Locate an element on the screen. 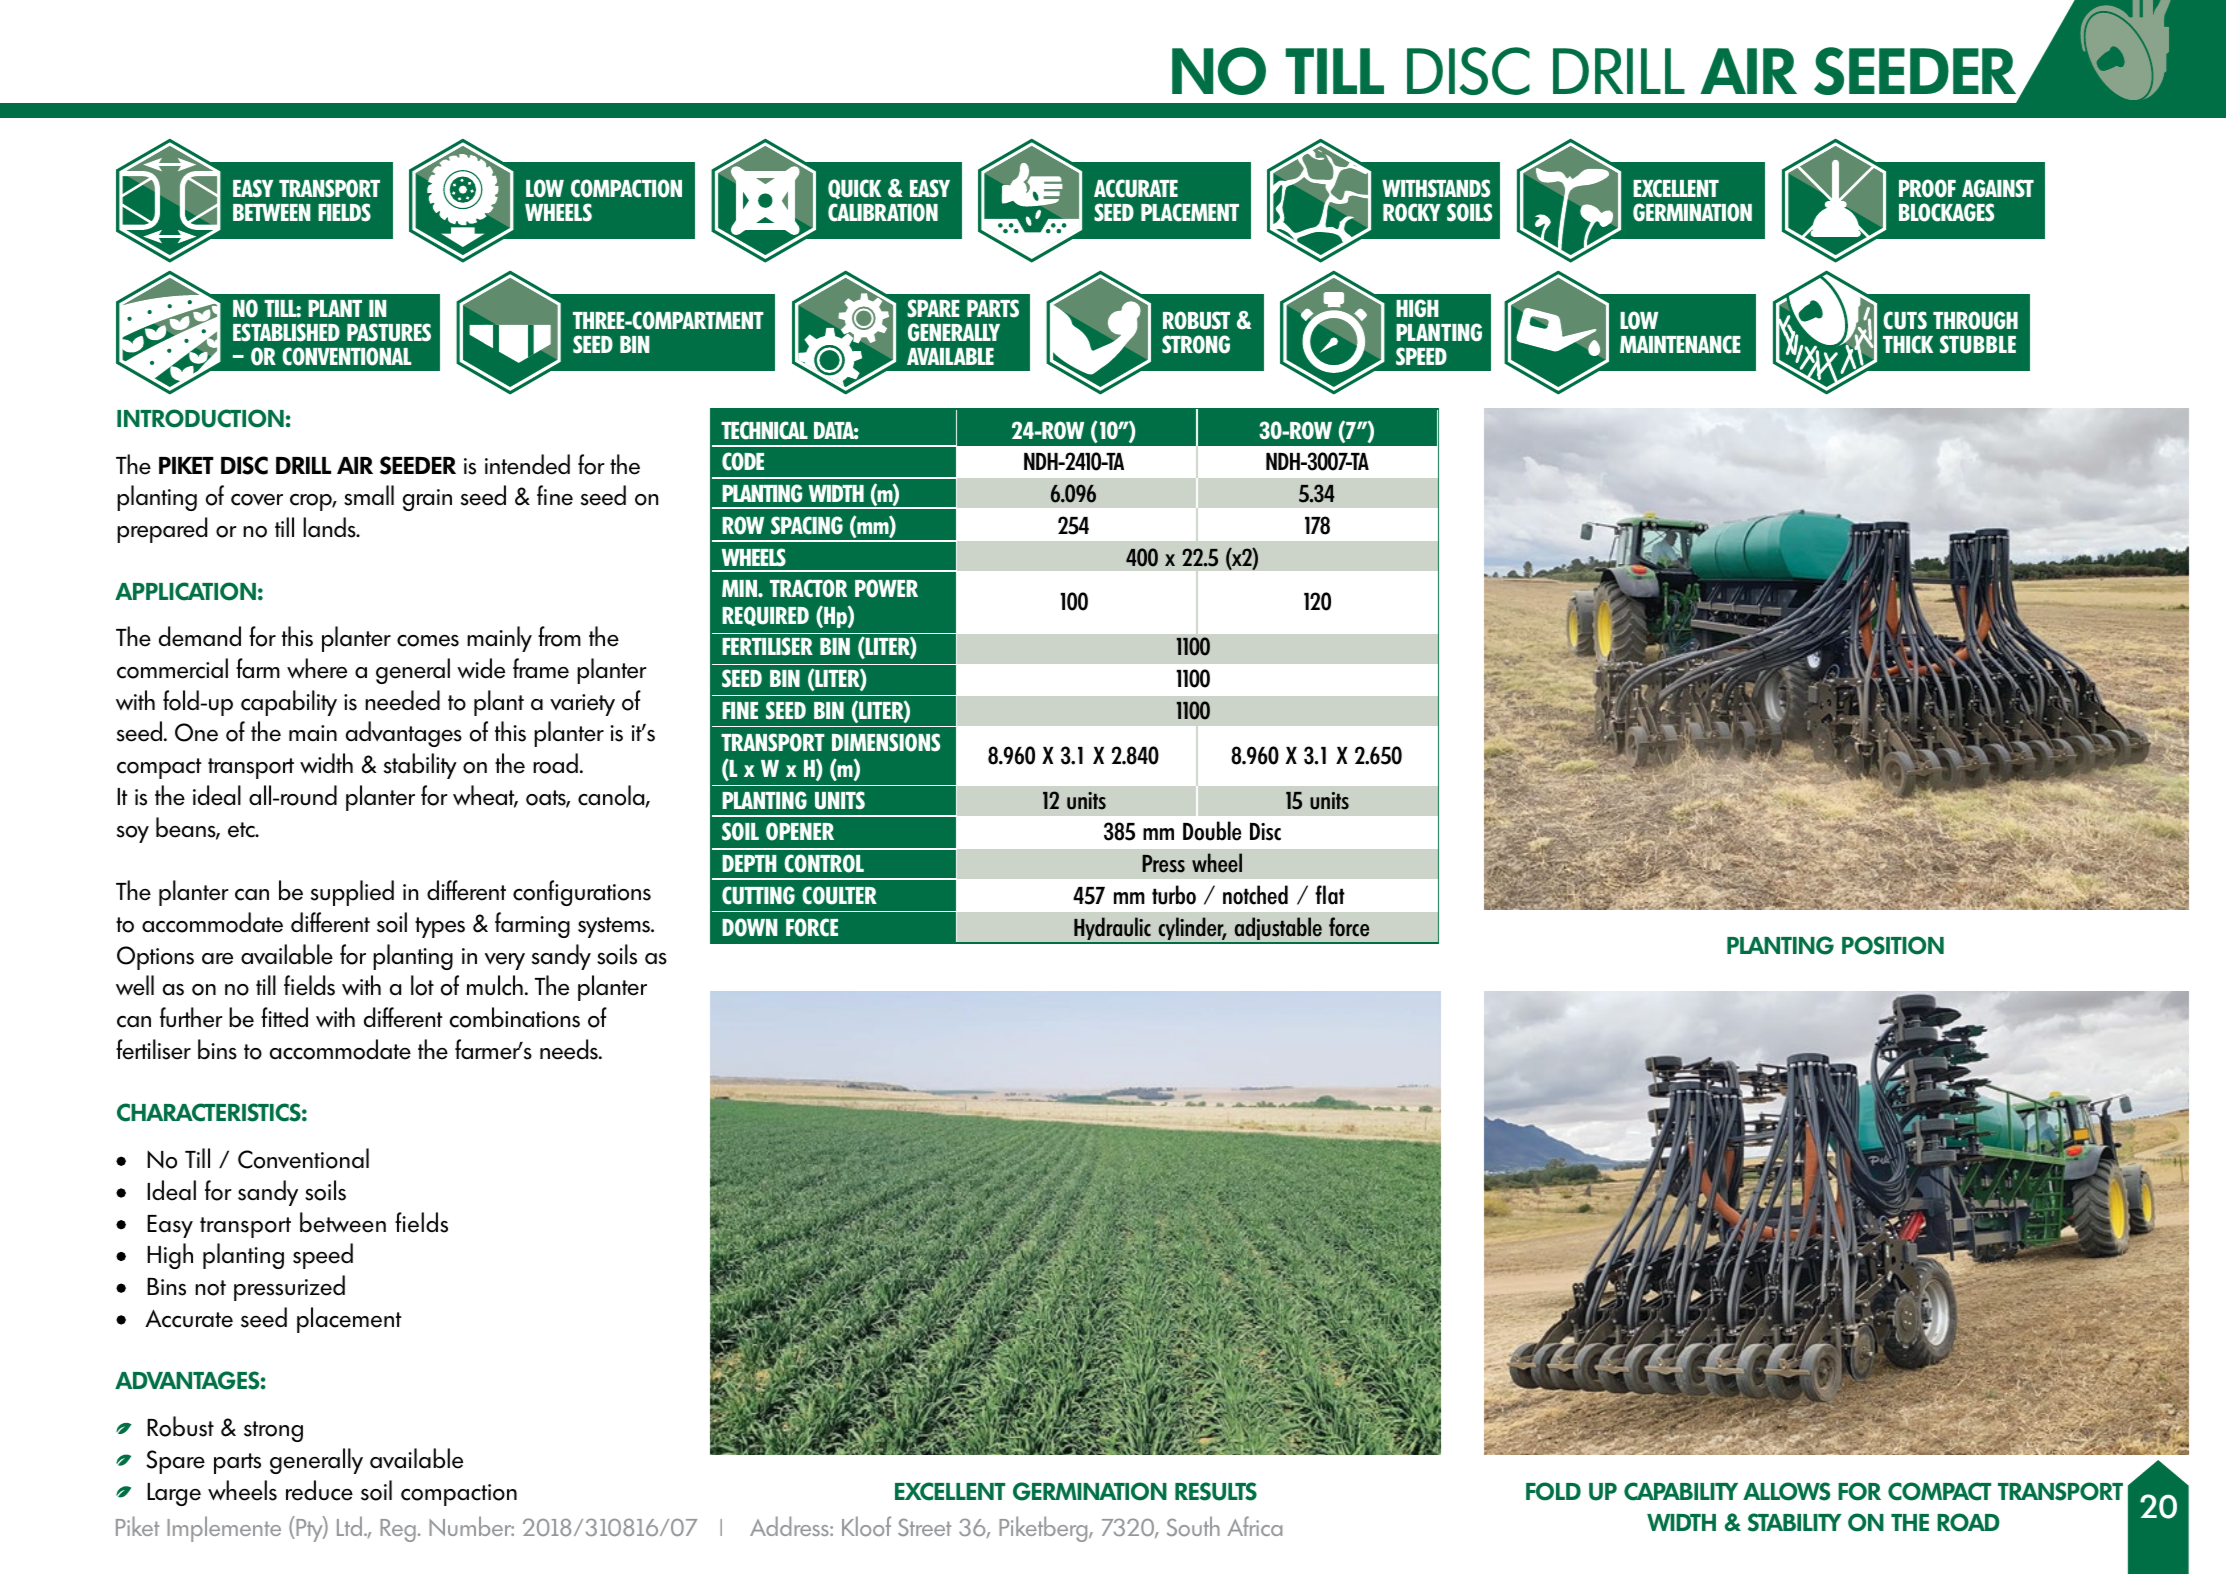  BLOCKAGES is located at coordinates (1946, 212).
